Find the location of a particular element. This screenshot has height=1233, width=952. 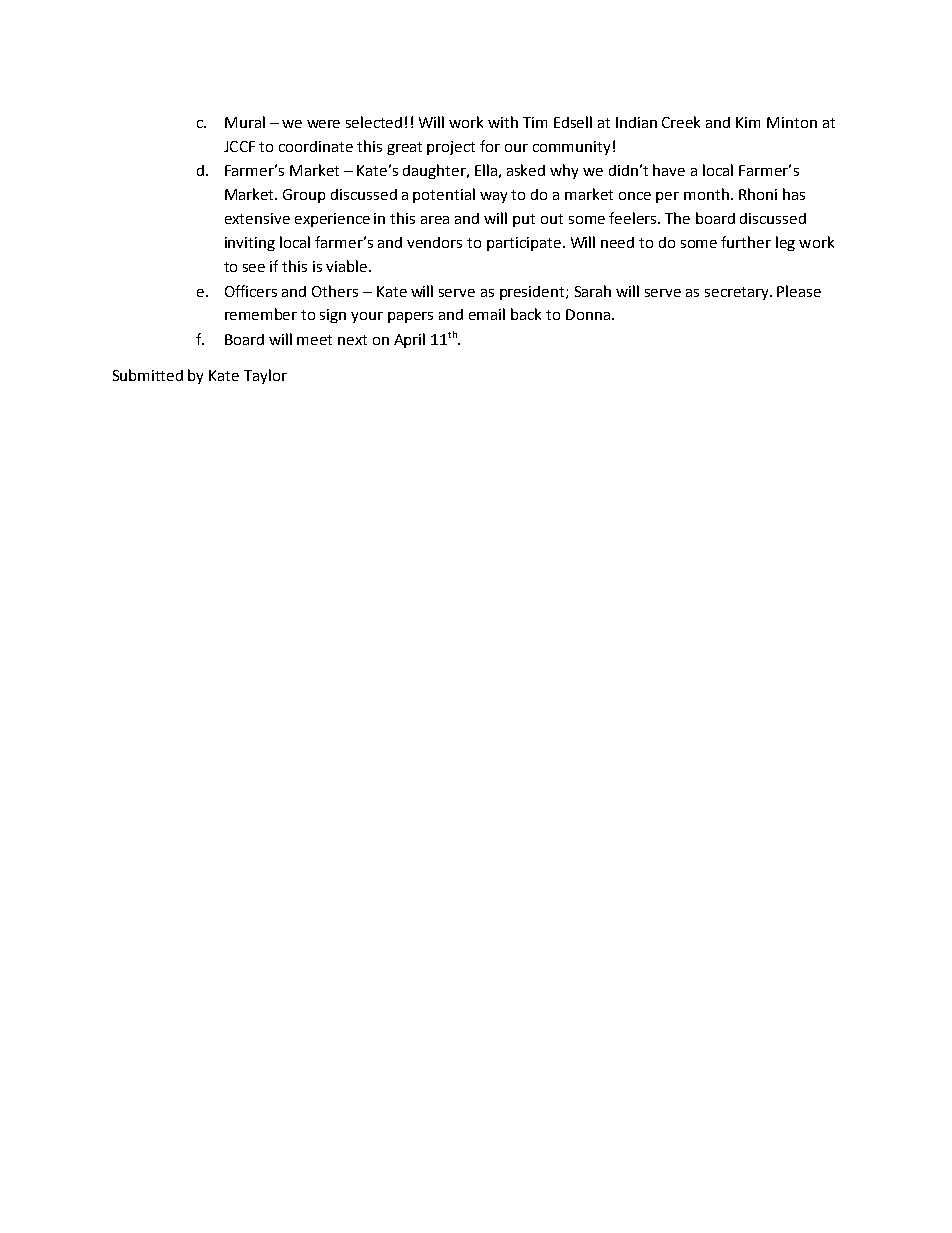

Taylor is located at coordinates (265, 376).
